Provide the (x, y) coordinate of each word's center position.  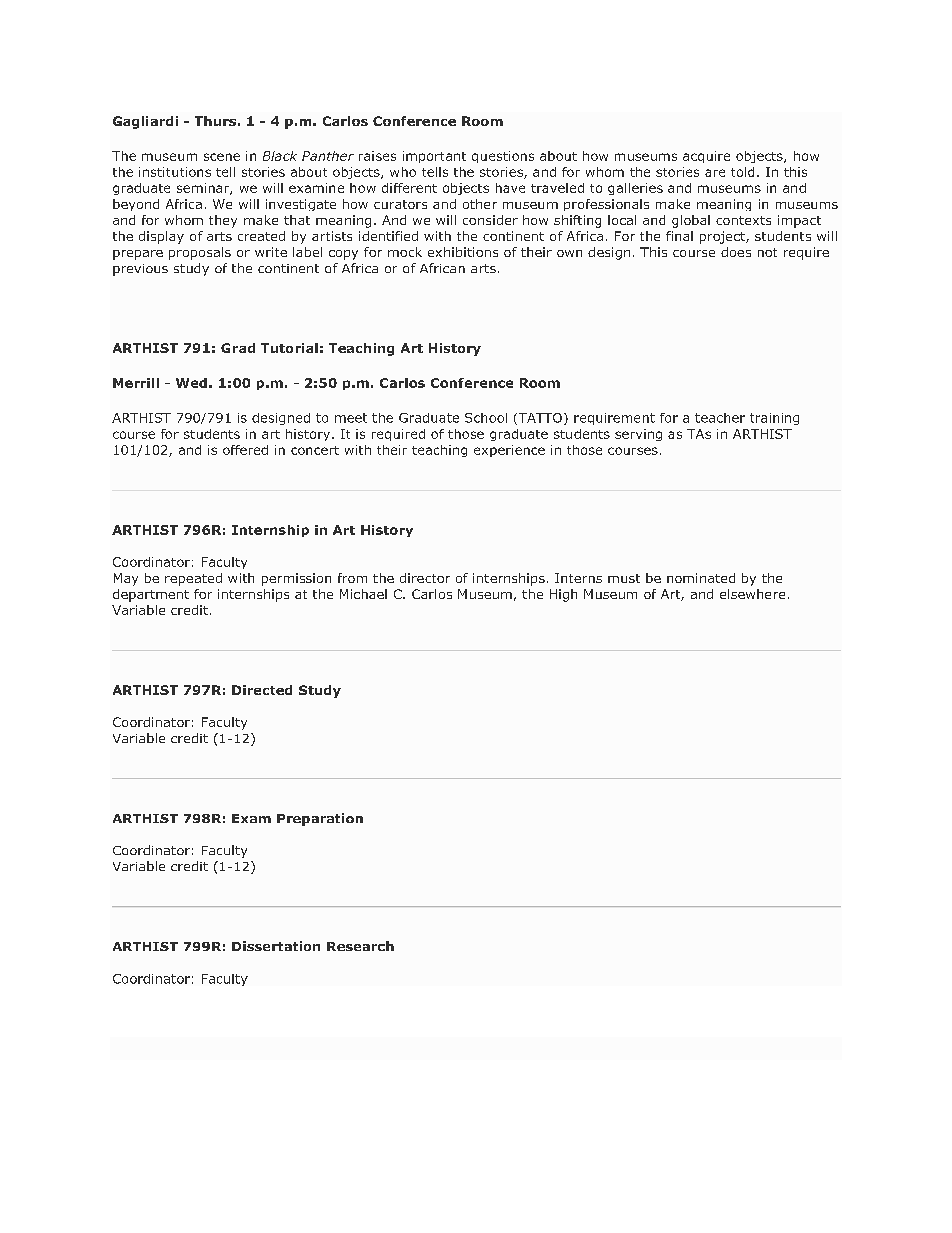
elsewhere (752, 594)
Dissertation (276, 946)
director (425, 578)
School (486, 418)
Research (360, 946)
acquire (706, 157)
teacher (720, 418)
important (434, 157)
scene (222, 157)
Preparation (320, 819)
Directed (262, 690)
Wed (191, 383)
